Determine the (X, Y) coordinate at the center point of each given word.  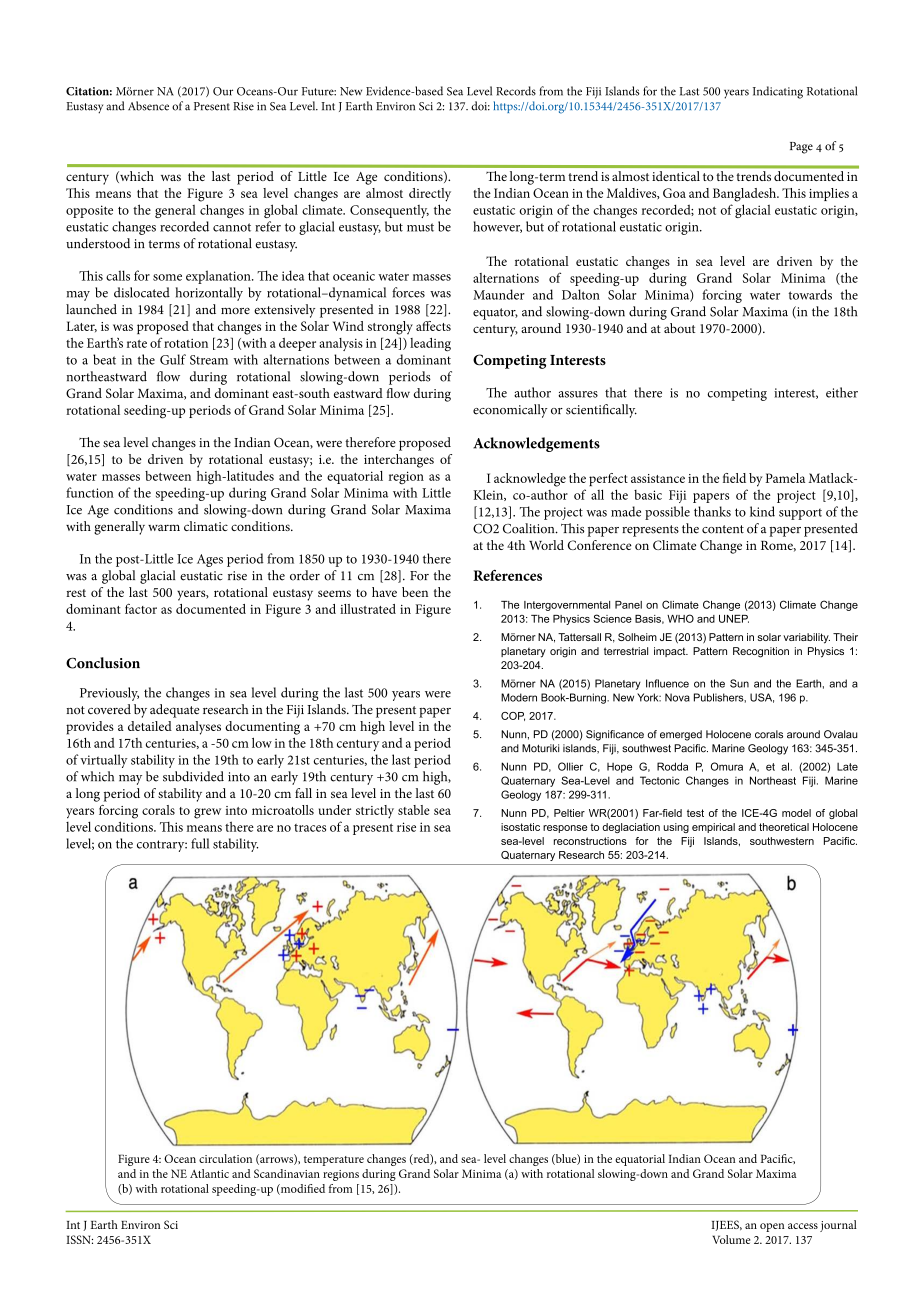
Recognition (761, 652)
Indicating (778, 92)
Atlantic (209, 1173)
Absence (148, 106)
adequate (175, 711)
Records (516, 91)
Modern (519, 697)
